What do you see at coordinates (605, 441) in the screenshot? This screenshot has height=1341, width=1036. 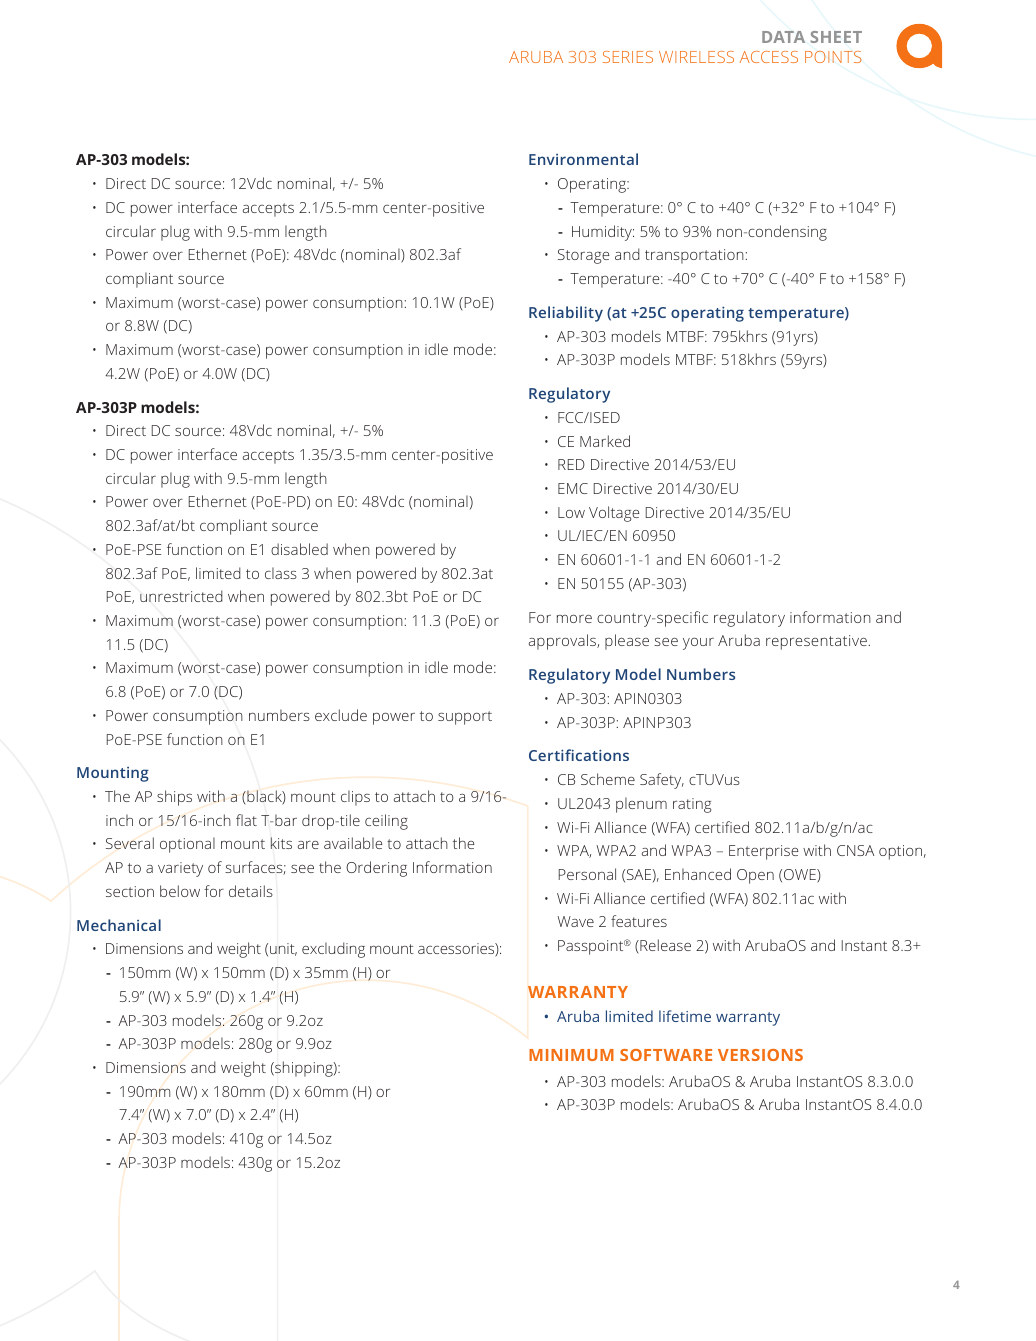 I see `Marked` at bounding box center [605, 441].
